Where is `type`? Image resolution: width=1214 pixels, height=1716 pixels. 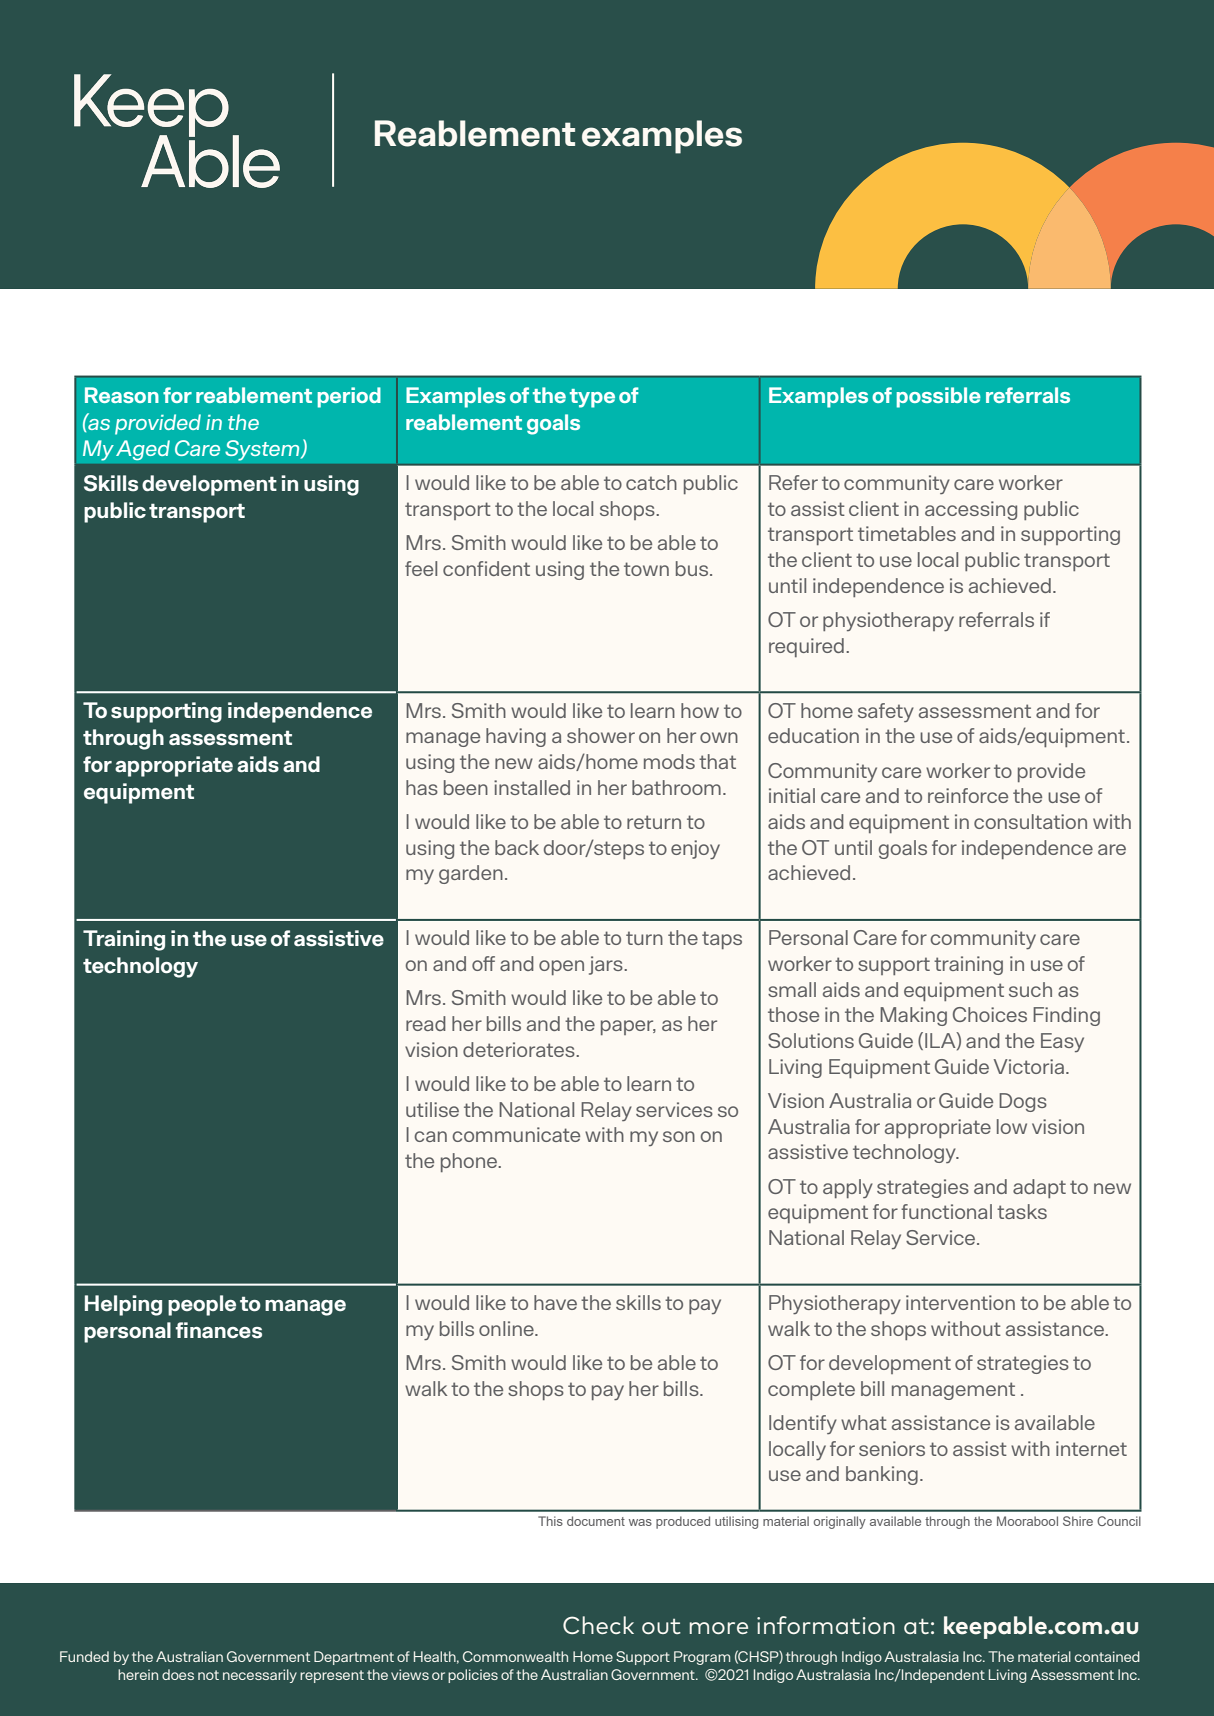 type is located at coordinates (592, 398).
